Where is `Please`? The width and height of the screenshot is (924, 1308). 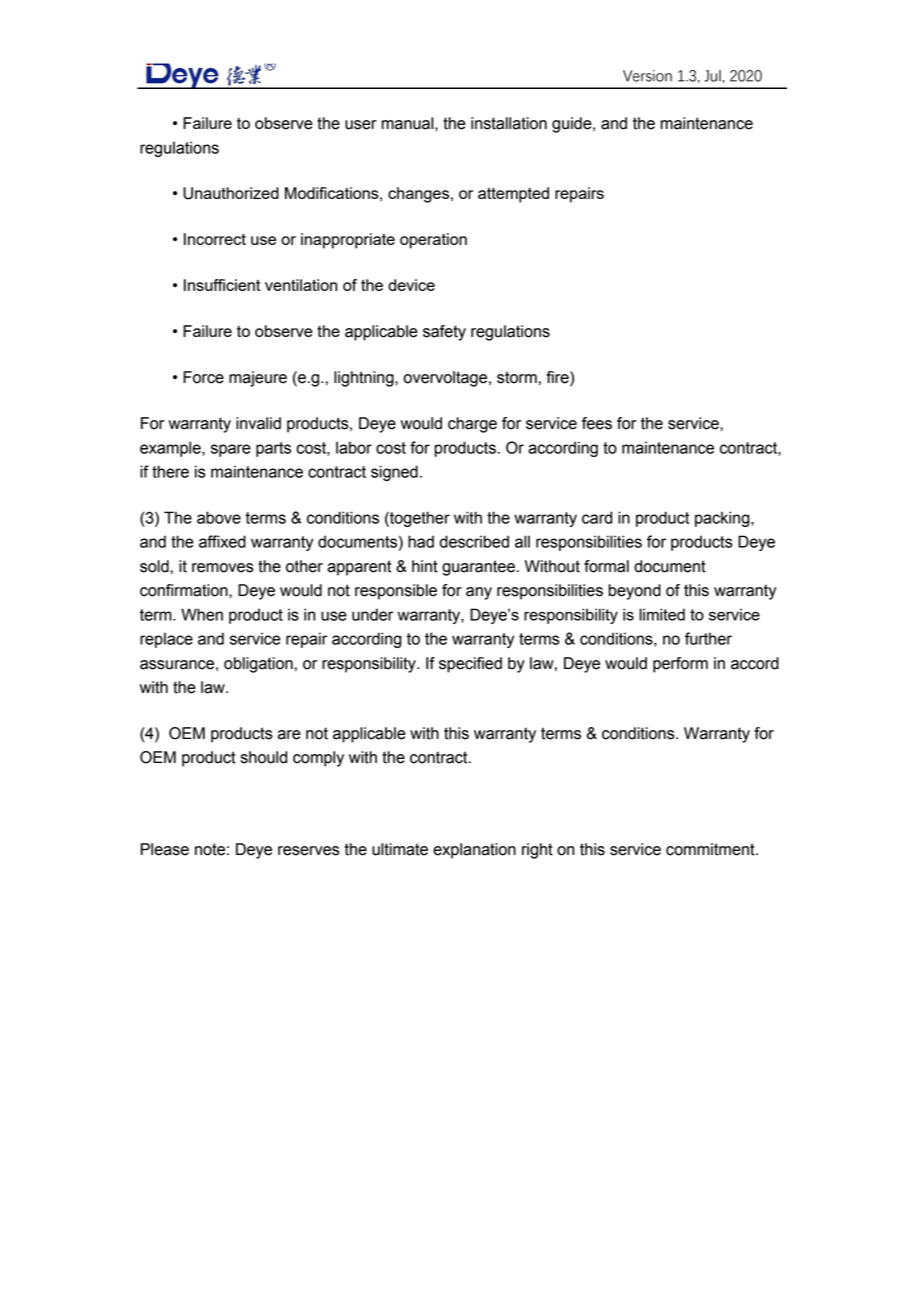 Please is located at coordinates (165, 849).
